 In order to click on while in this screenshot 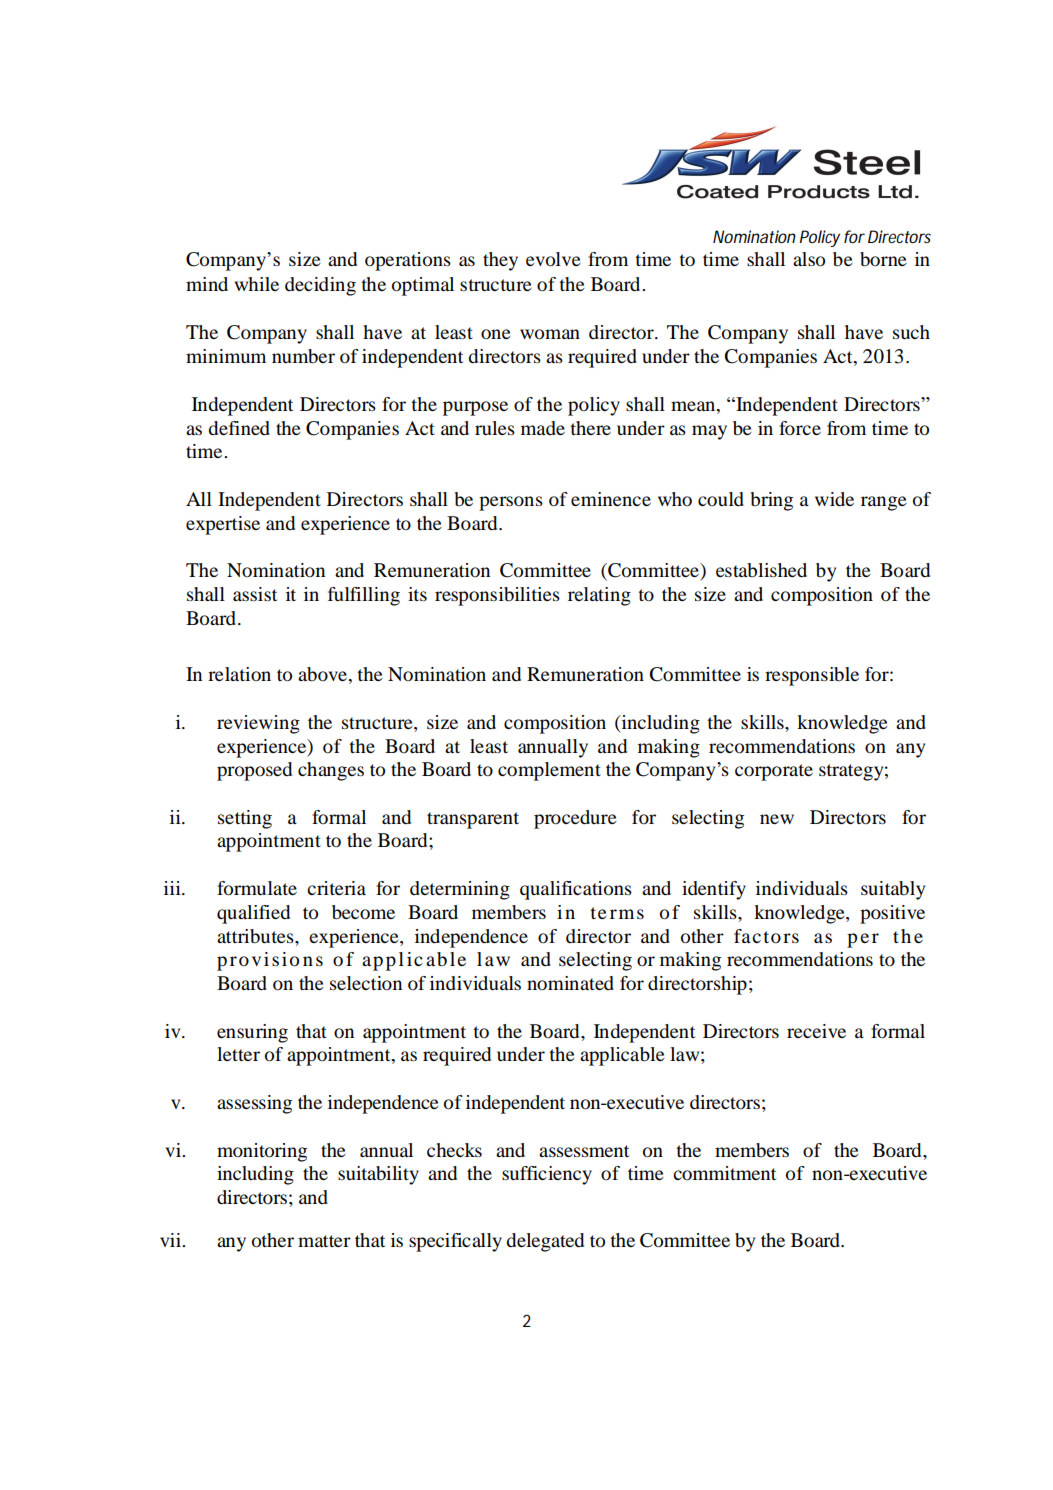, I will do `click(256, 284)`.
